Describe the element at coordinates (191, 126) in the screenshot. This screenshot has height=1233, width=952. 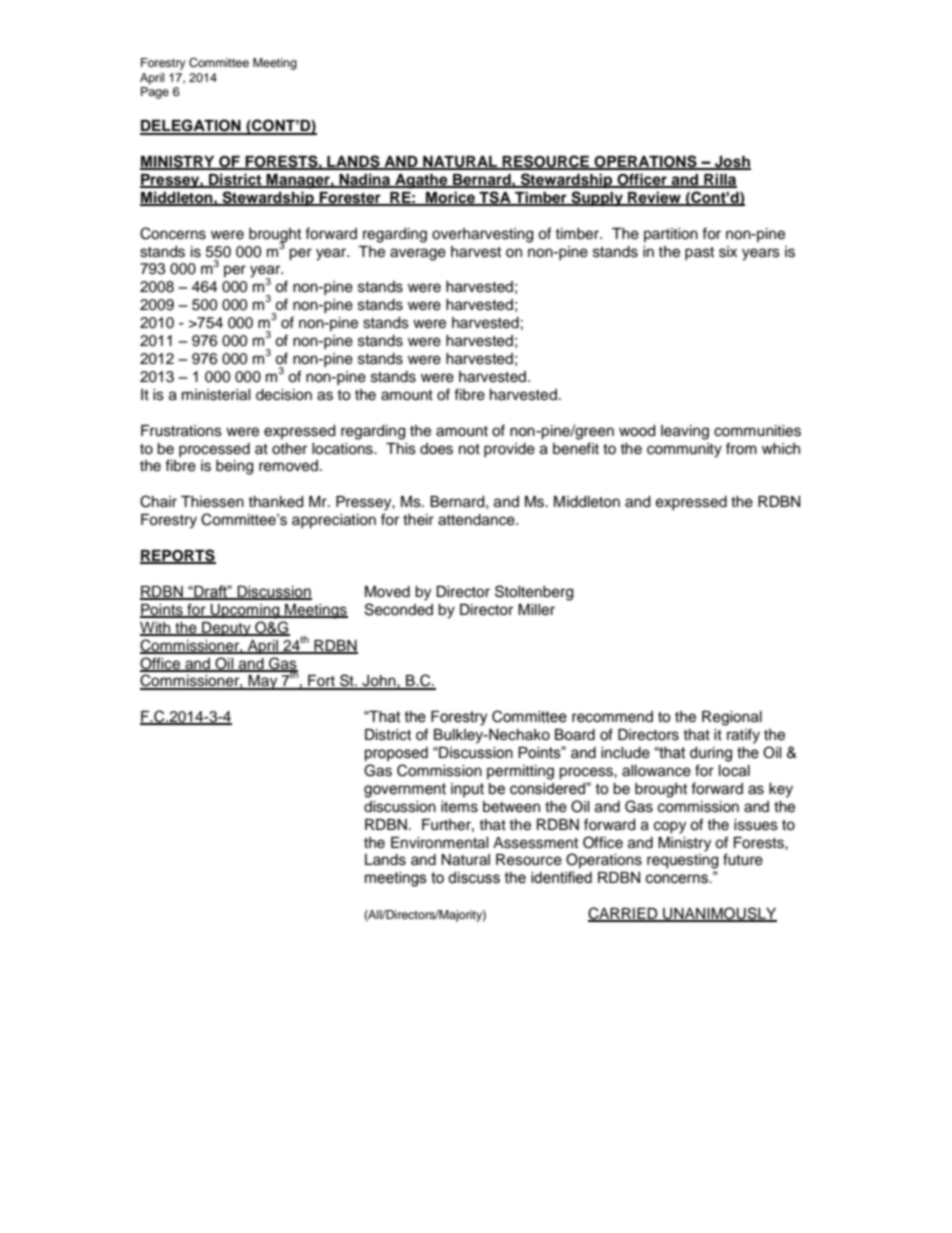
I see `DELEGATION` at that location.
